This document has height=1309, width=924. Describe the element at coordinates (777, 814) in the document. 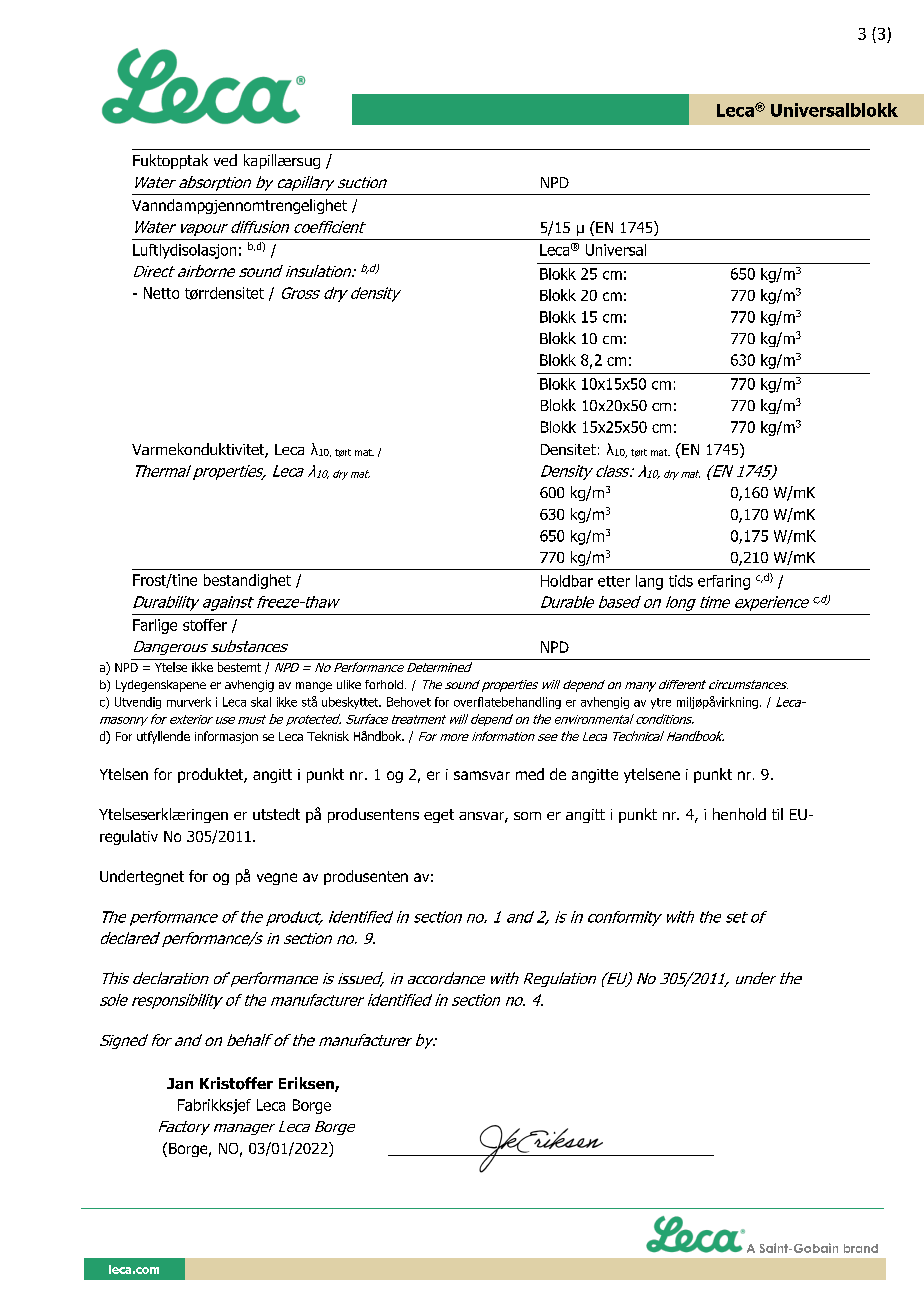

I see `til` at that location.
